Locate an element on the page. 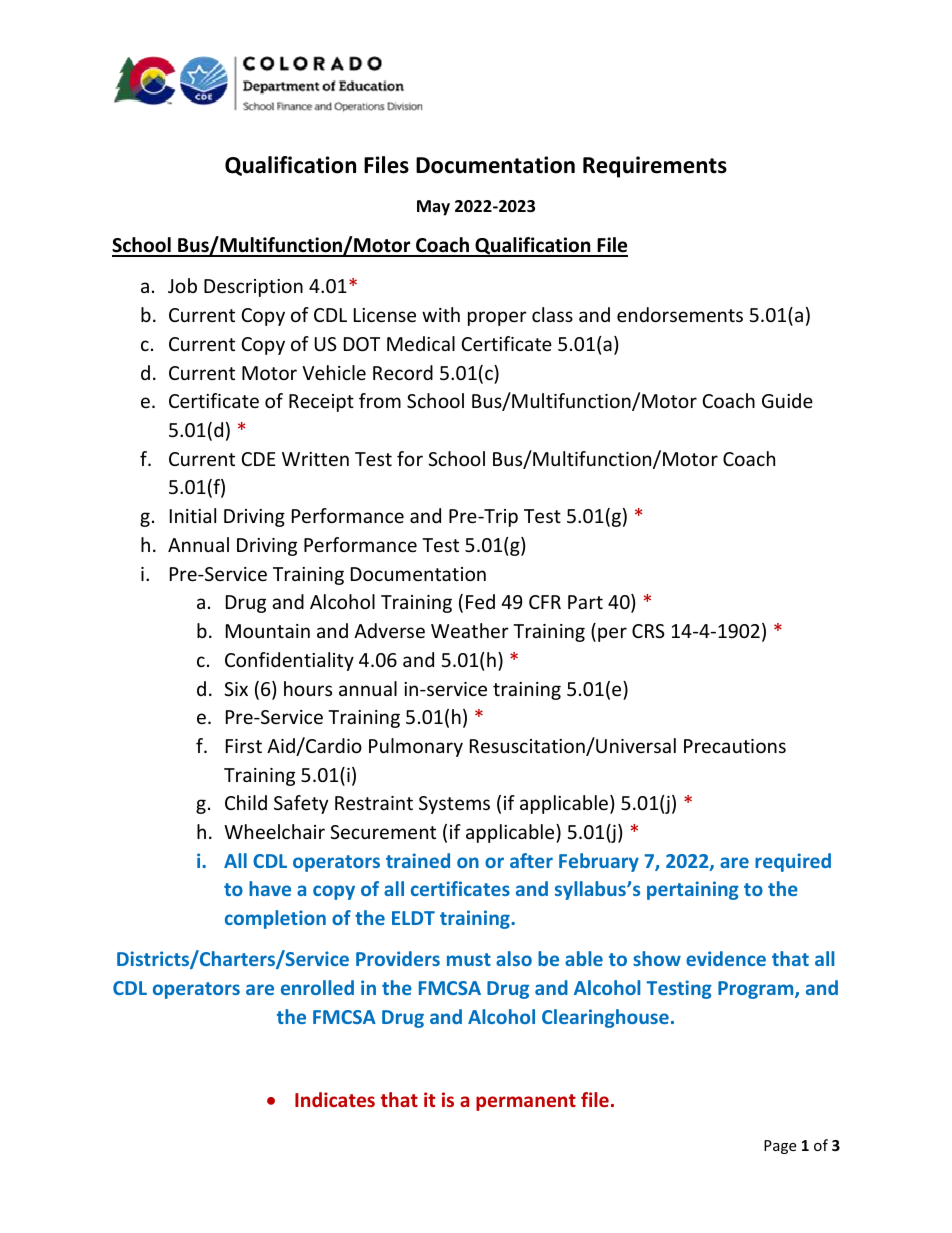 The height and width of the document is (1233, 952). permanent is located at coordinates (526, 1102).
